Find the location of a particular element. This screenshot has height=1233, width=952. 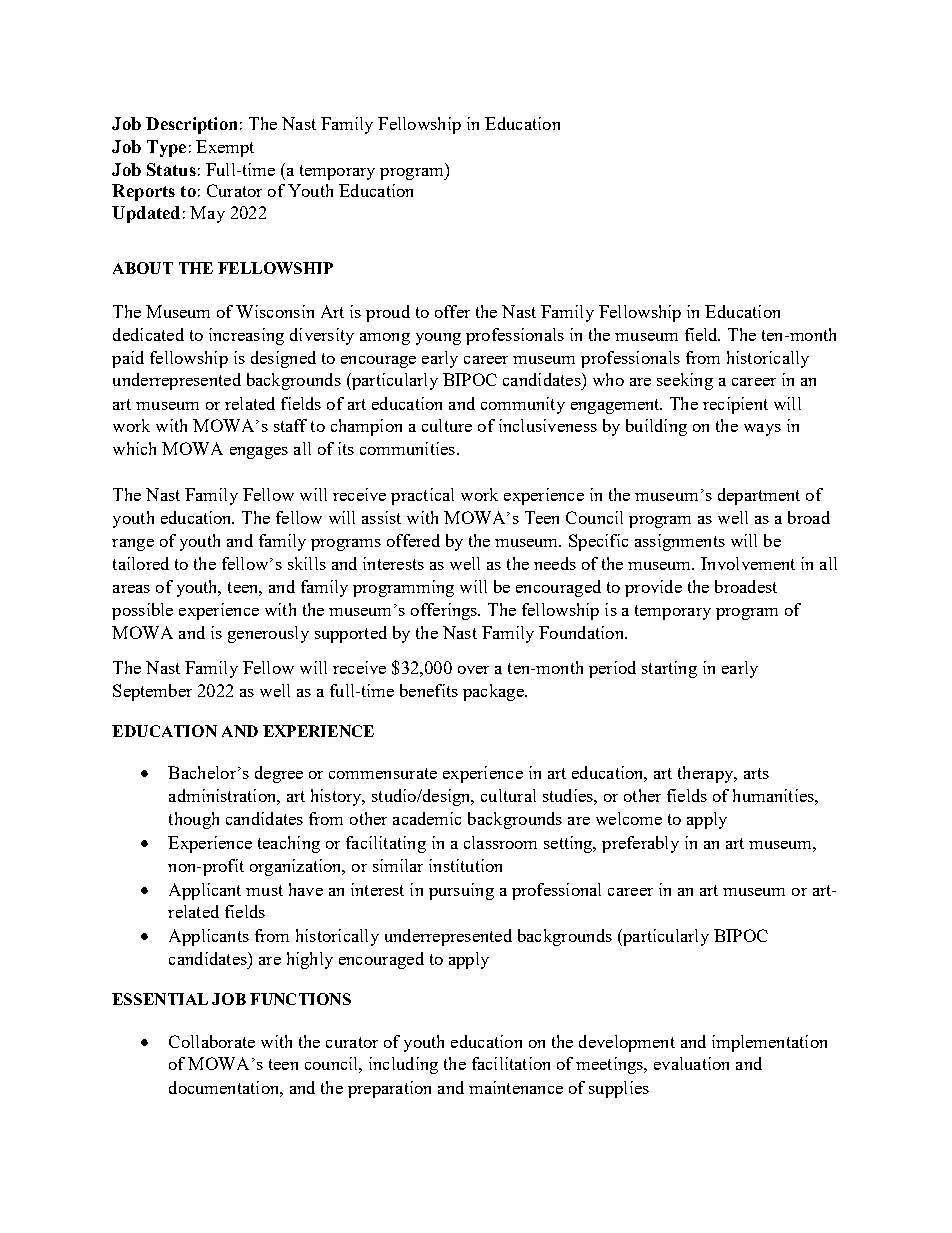

Exempt is located at coordinates (225, 148).
